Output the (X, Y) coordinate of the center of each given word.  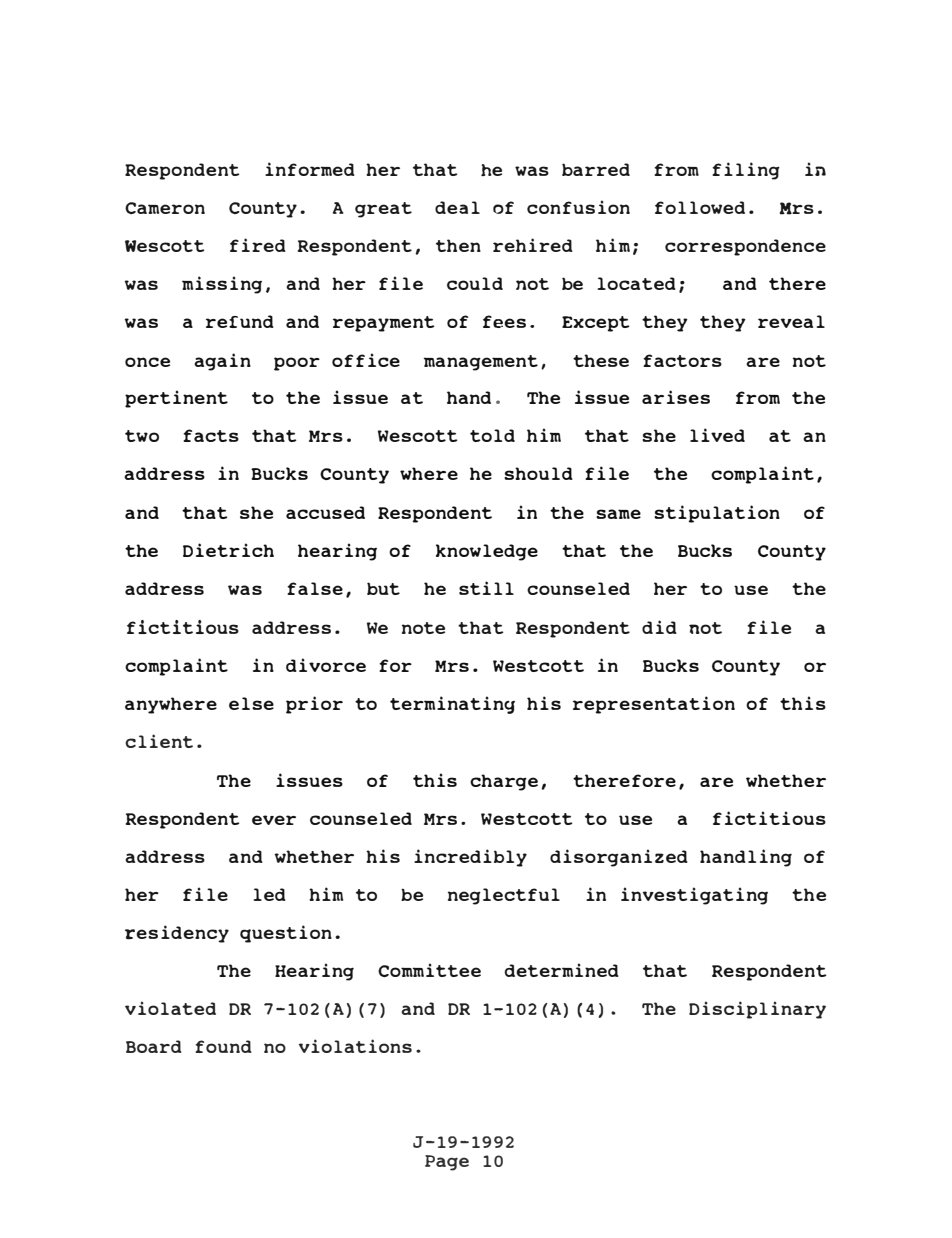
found (223, 1046)
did (659, 627)
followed (700, 207)
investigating (694, 896)
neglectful (504, 896)
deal (457, 207)
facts (211, 435)
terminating (452, 705)
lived (717, 435)
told (492, 435)
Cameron (165, 208)
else (251, 703)
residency (177, 934)
